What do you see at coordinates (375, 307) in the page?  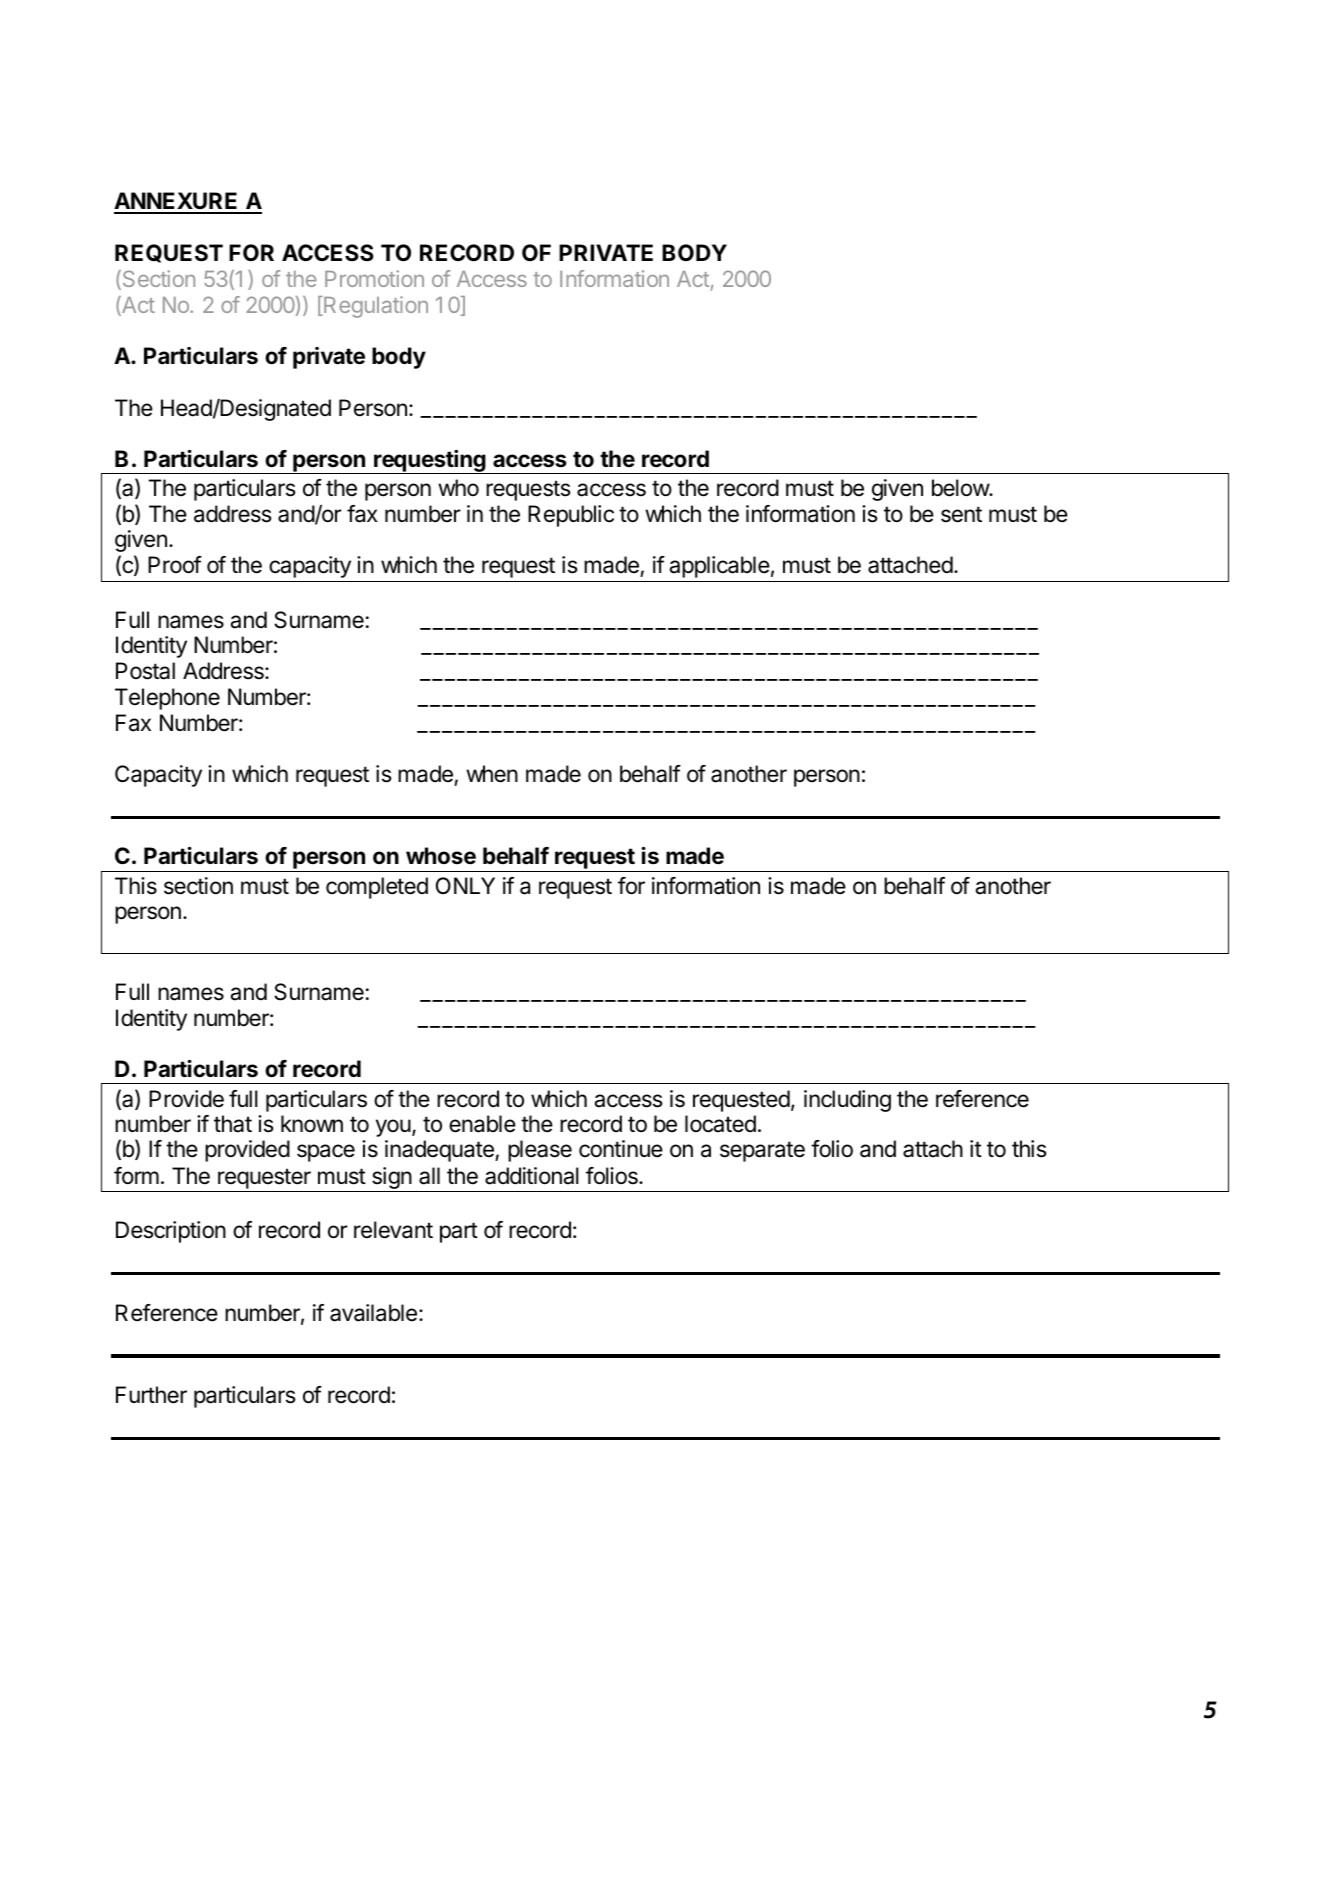 I see `Regulation` at bounding box center [375, 307].
